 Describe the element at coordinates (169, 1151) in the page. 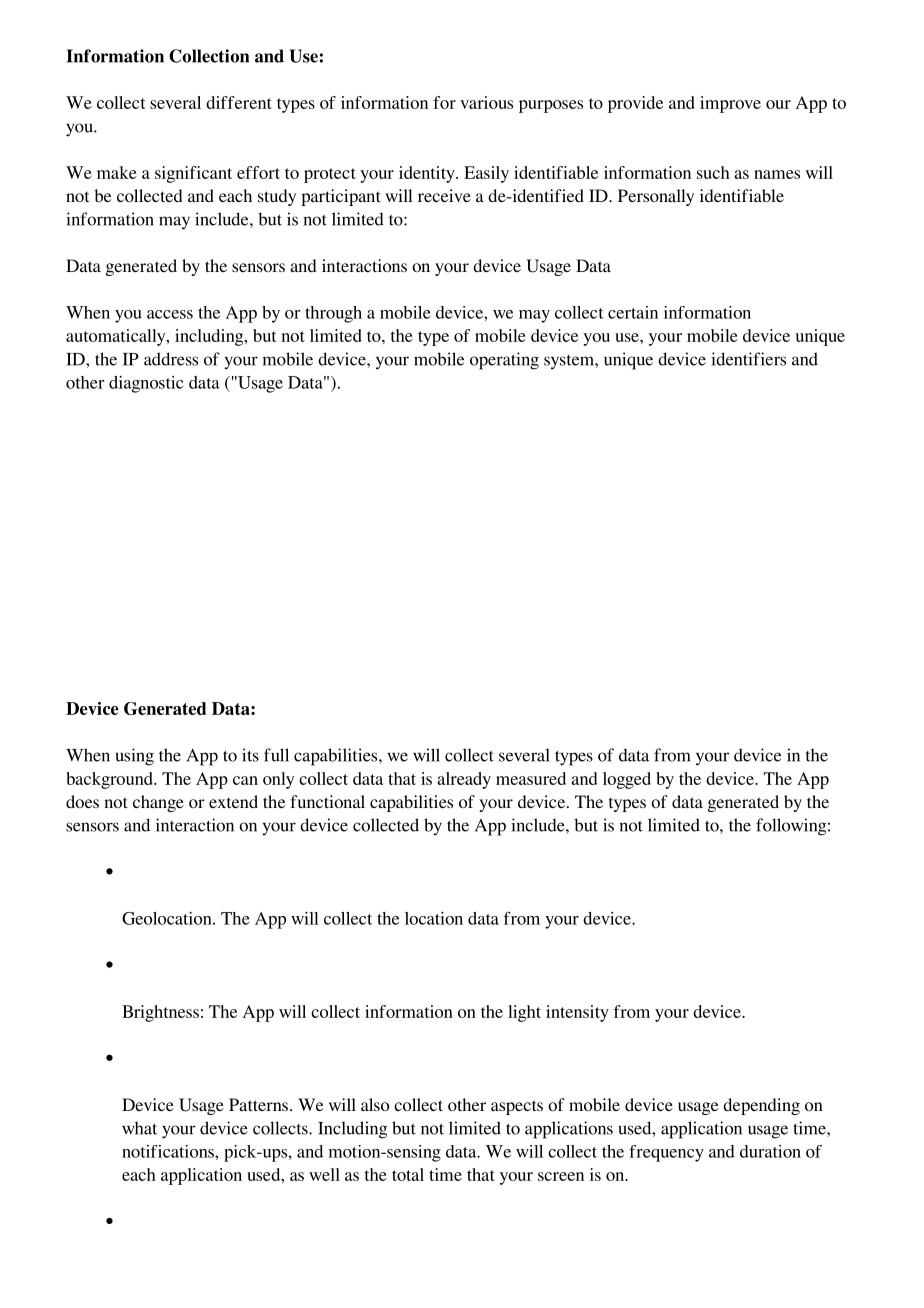

I see `notifications` at that location.
